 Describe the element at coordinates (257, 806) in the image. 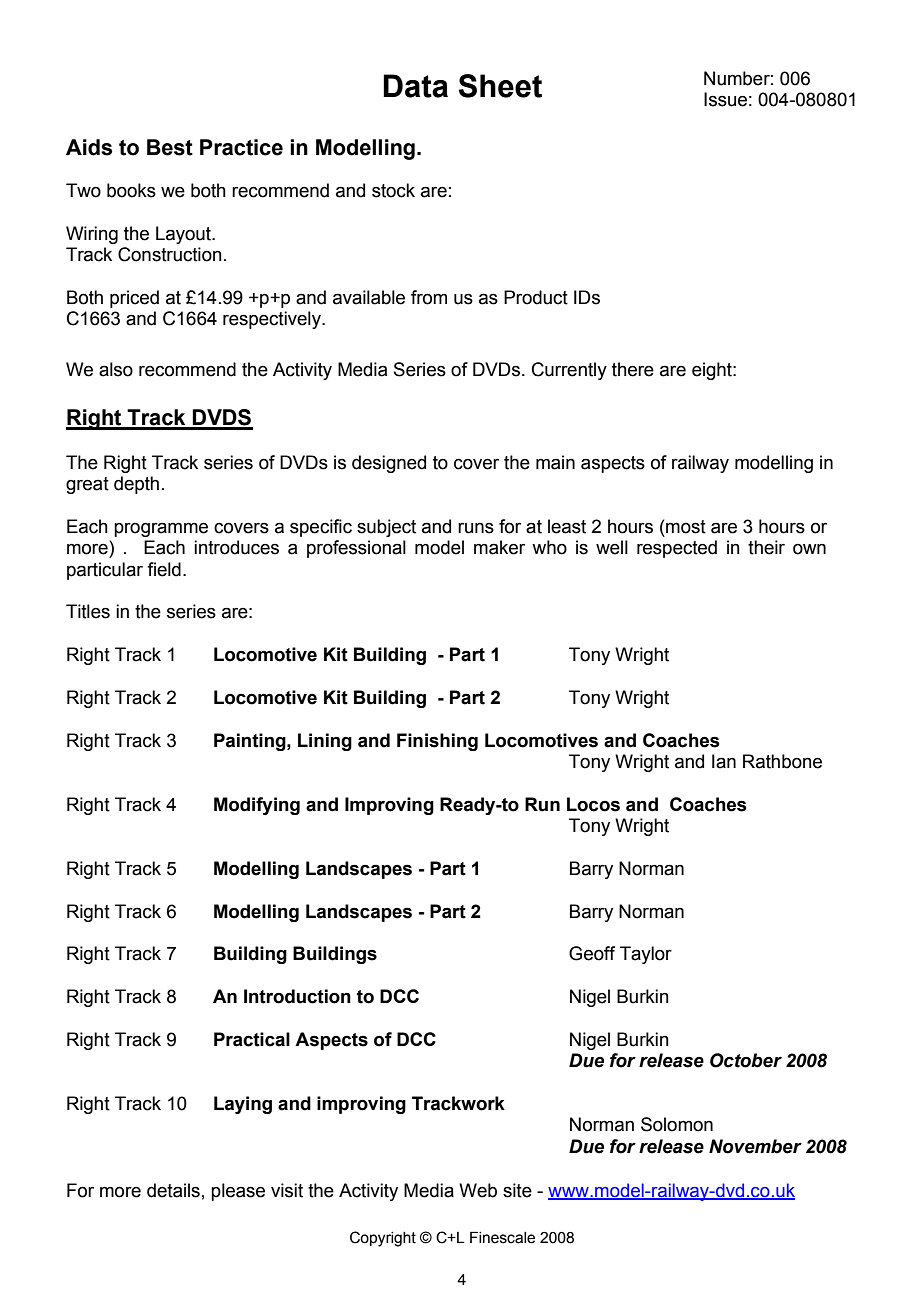

I see `Modifying` at that location.
